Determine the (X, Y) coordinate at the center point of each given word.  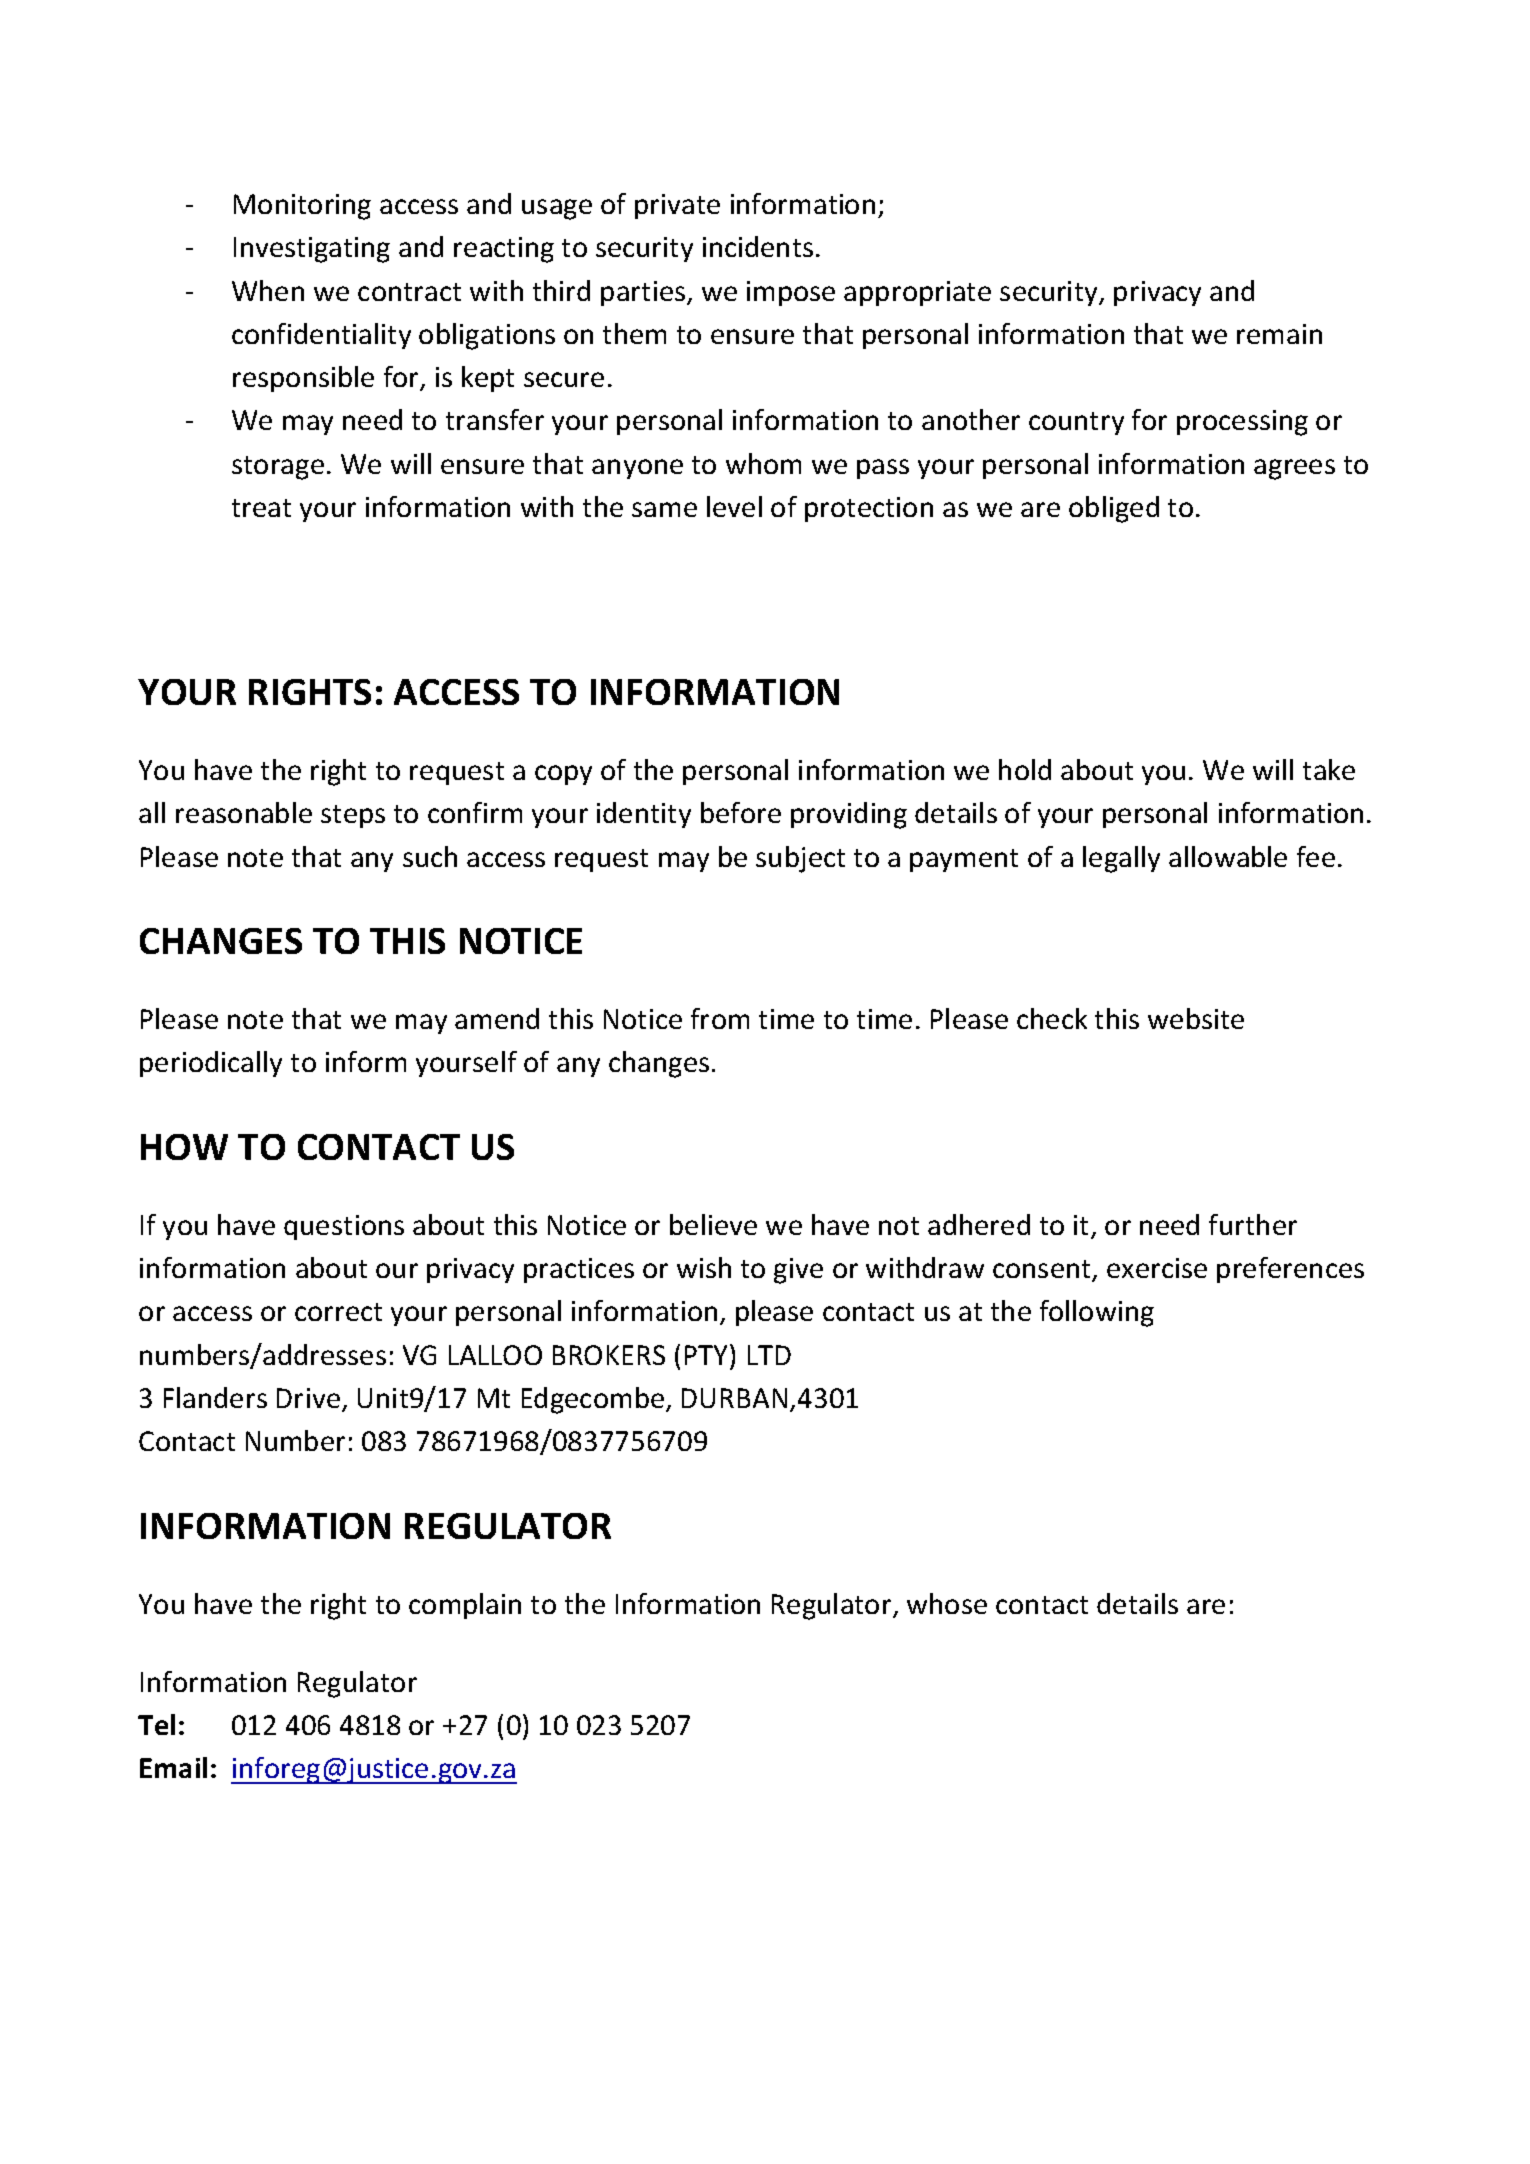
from (720, 1018)
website (1196, 1018)
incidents (758, 246)
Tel (156, 1724)
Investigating (312, 250)
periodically (211, 1064)
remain (1279, 334)
